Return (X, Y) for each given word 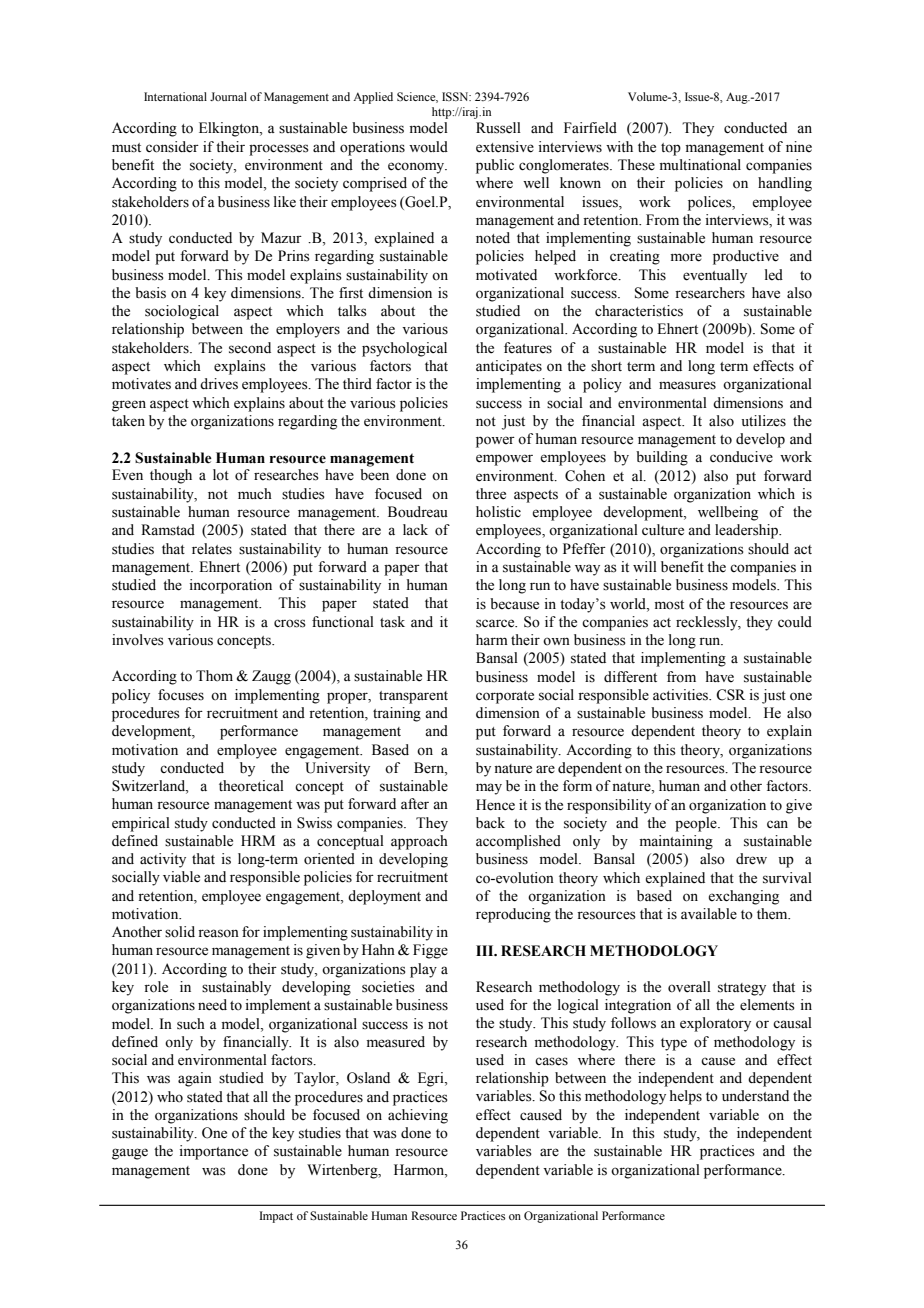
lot (221, 475)
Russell (498, 128)
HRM (258, 840)
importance (213, 1152)
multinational (700, 165)
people (697, 824)
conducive (741, 457)
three (491, 494)
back (490, 822)
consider (172, 147)
